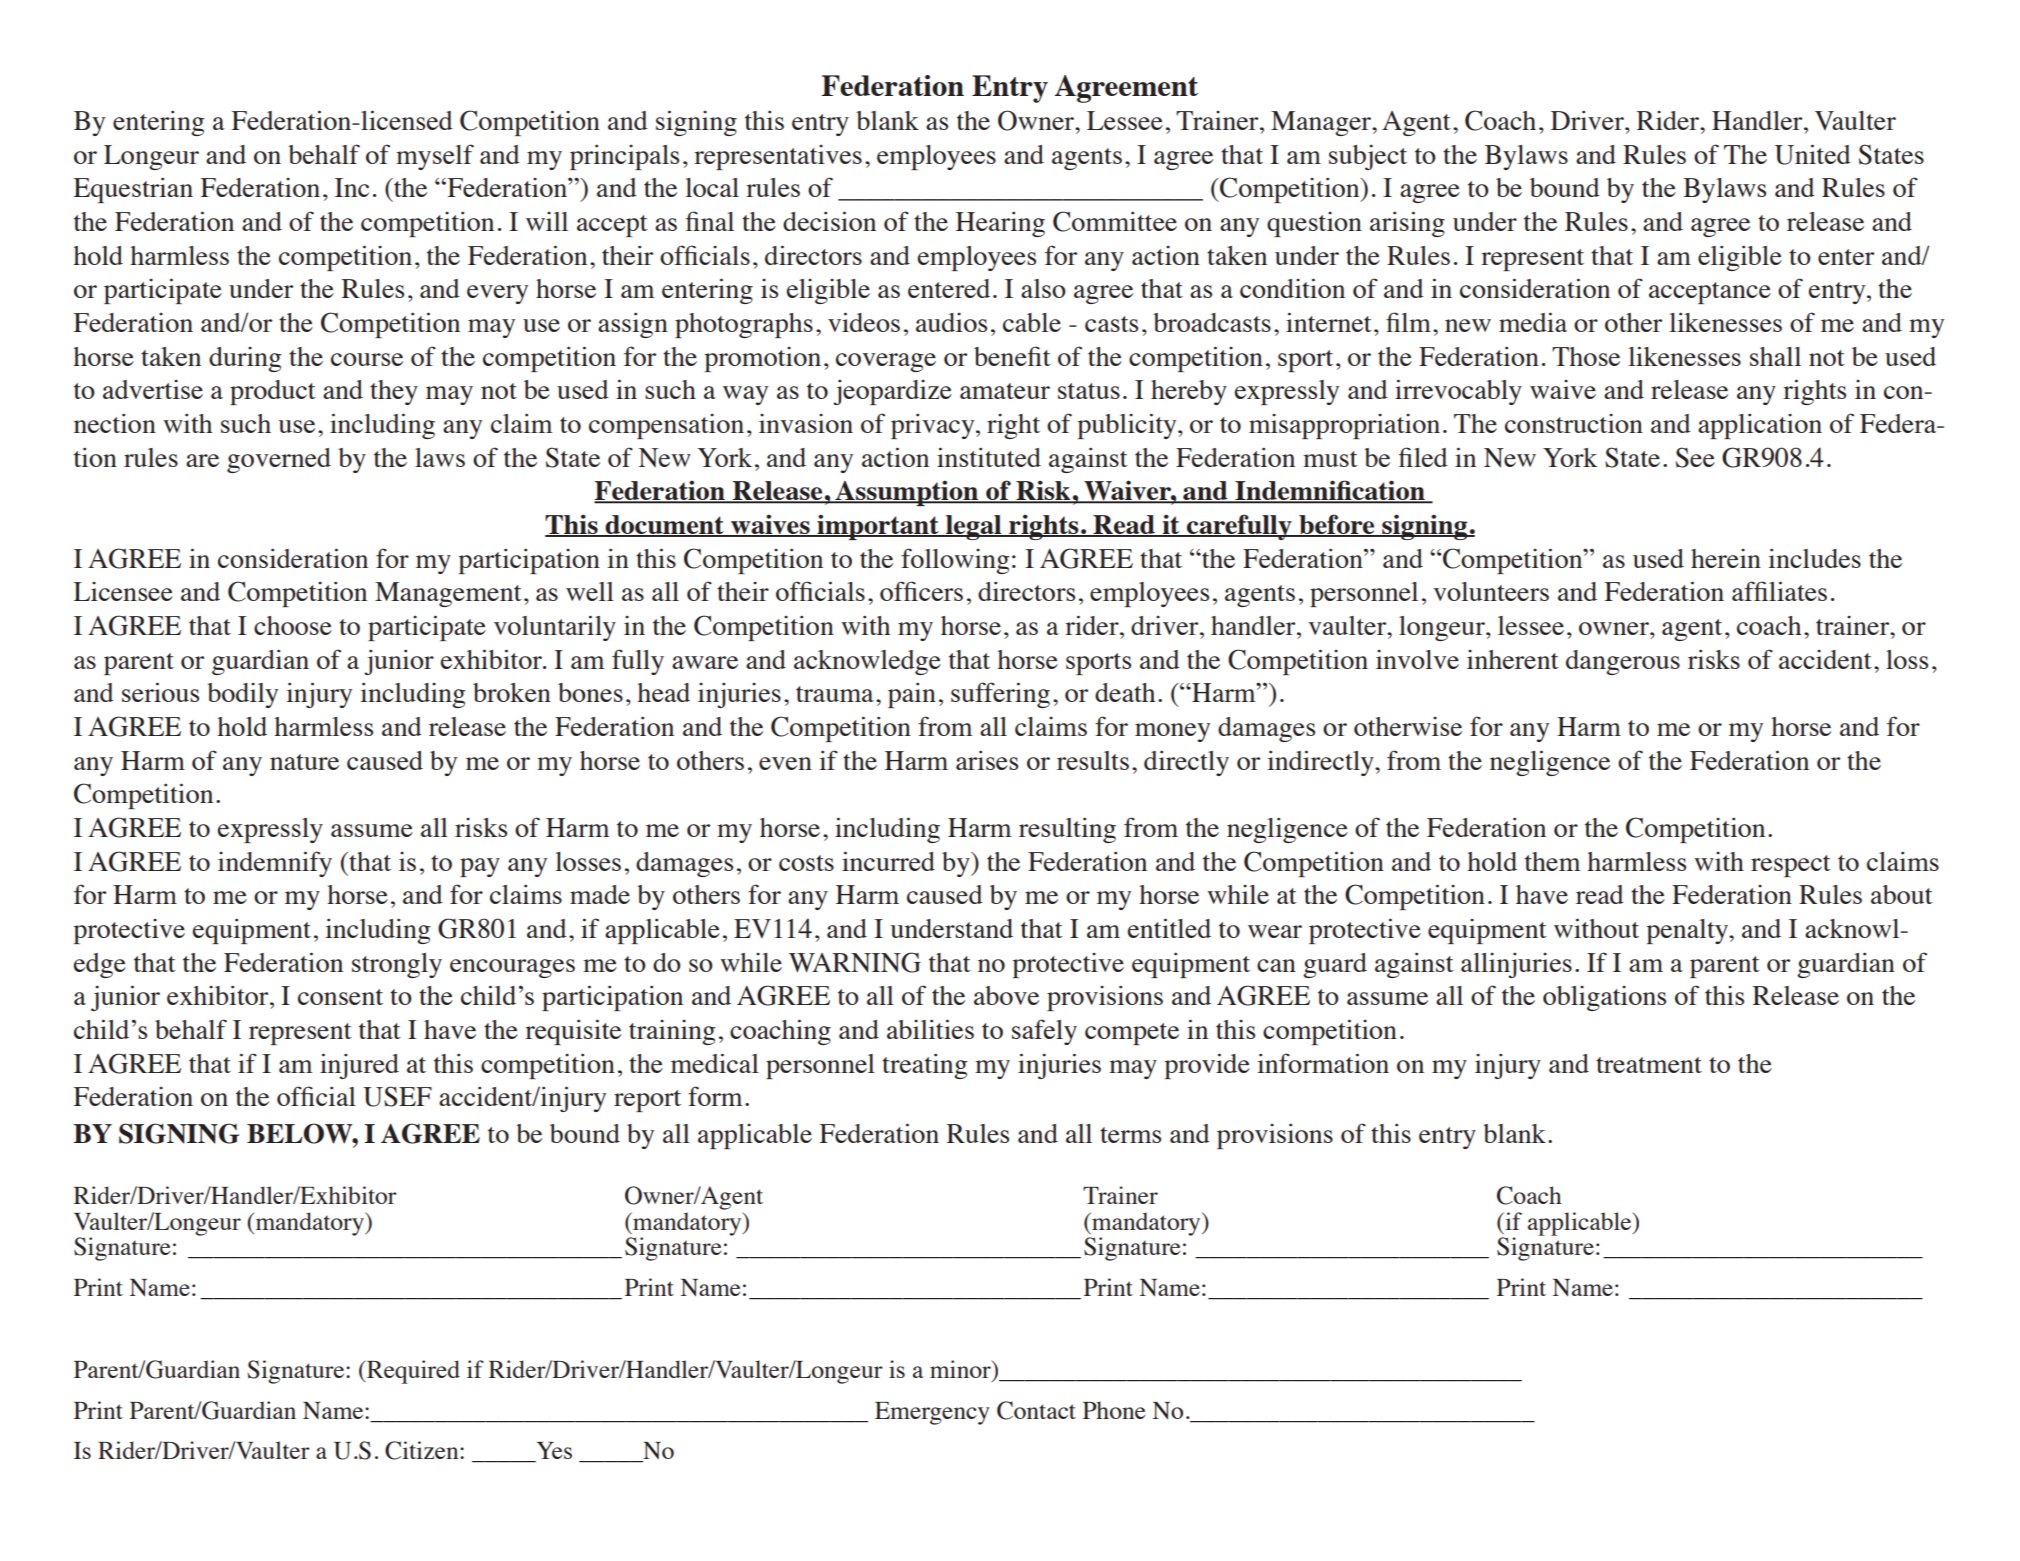 The height and width of the screenshot is (1561, 2020). What do you see at coordinates (987, 760) in the screenshot?
I see `arises` at bounding box center [987, 760].
